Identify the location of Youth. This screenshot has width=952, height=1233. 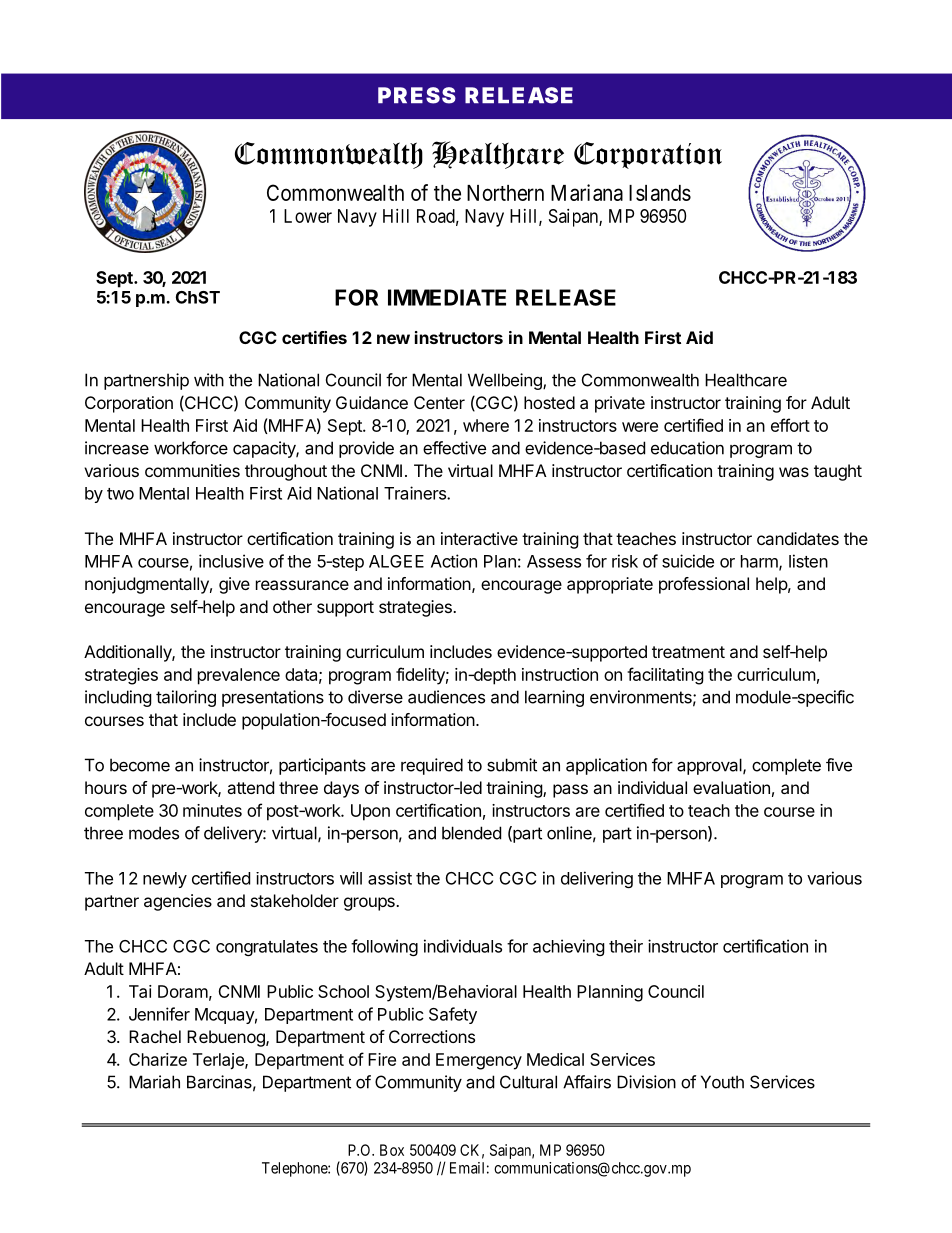
(722, 1082).
